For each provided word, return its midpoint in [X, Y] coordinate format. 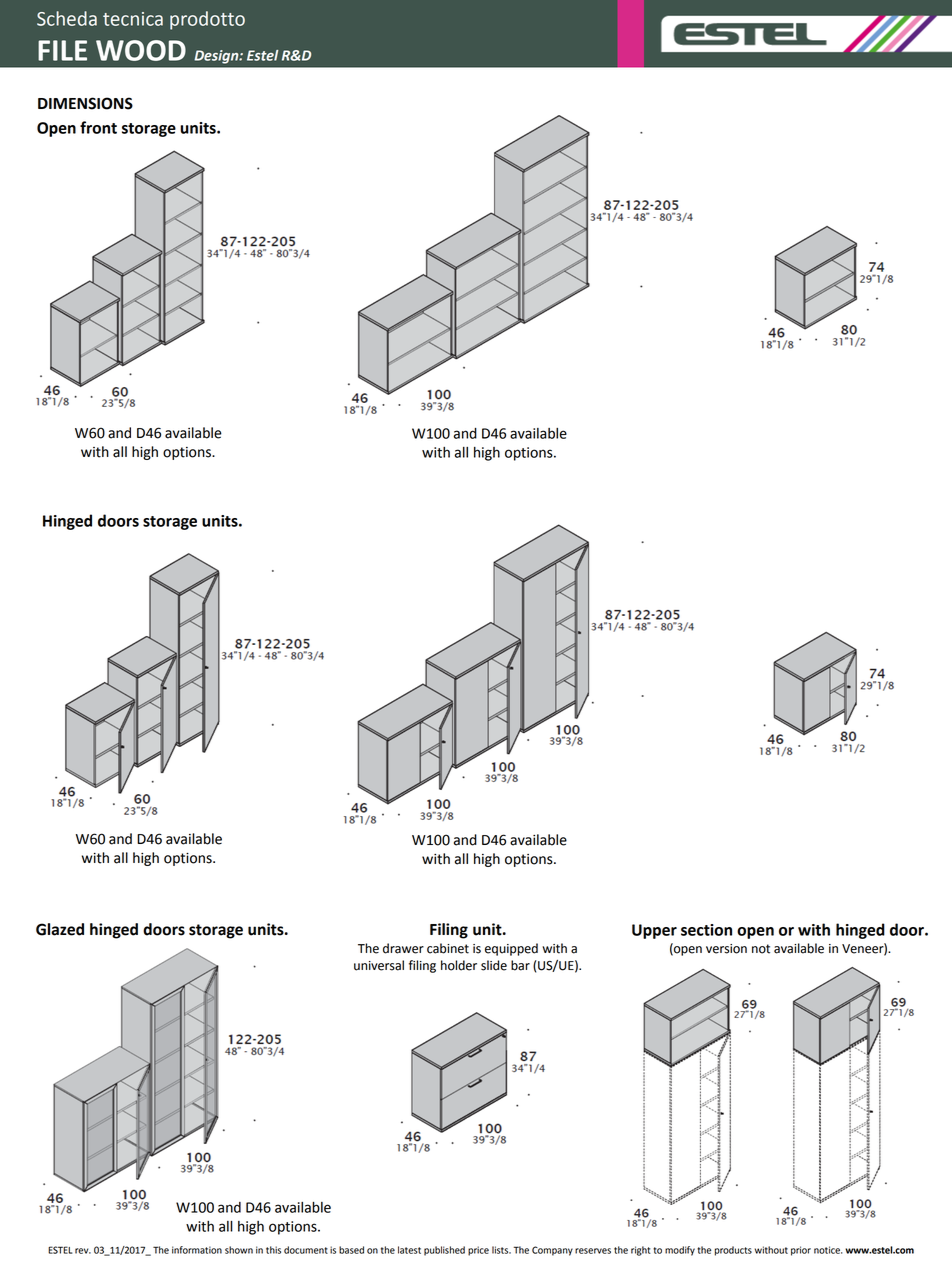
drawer [403, 948]
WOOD [141, 50]
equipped [511, 949]
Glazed [60, 929]
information [197, 1250]
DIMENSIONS [85, 103]
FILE [62, 50]
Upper [654, 931]
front [98, 127]
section [706, 930]
